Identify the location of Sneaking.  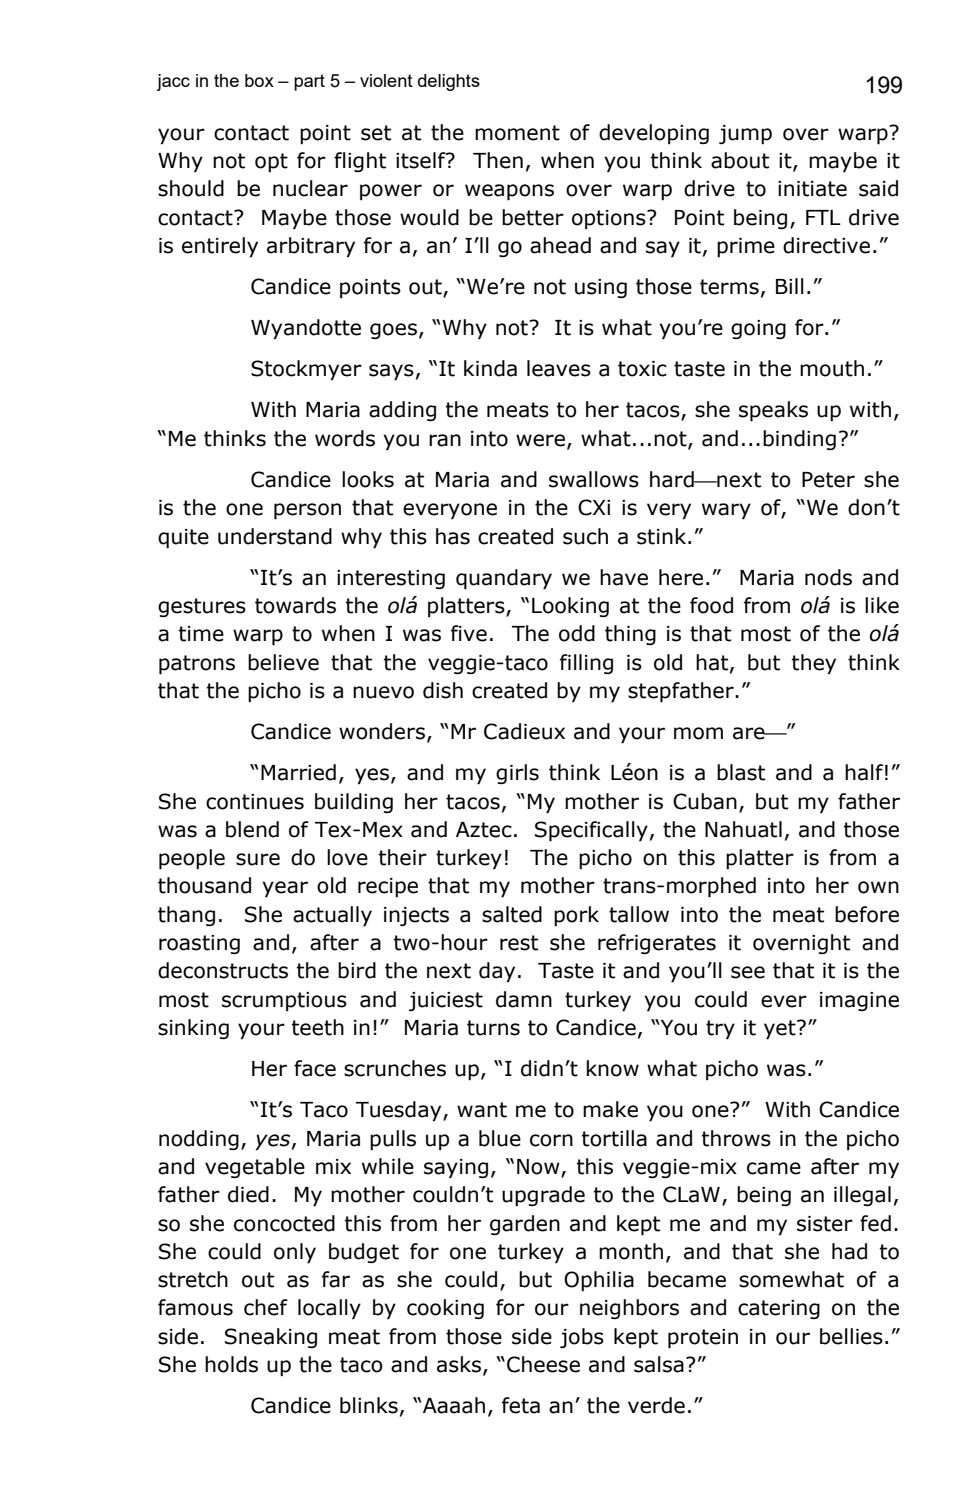
(271, 1338).
